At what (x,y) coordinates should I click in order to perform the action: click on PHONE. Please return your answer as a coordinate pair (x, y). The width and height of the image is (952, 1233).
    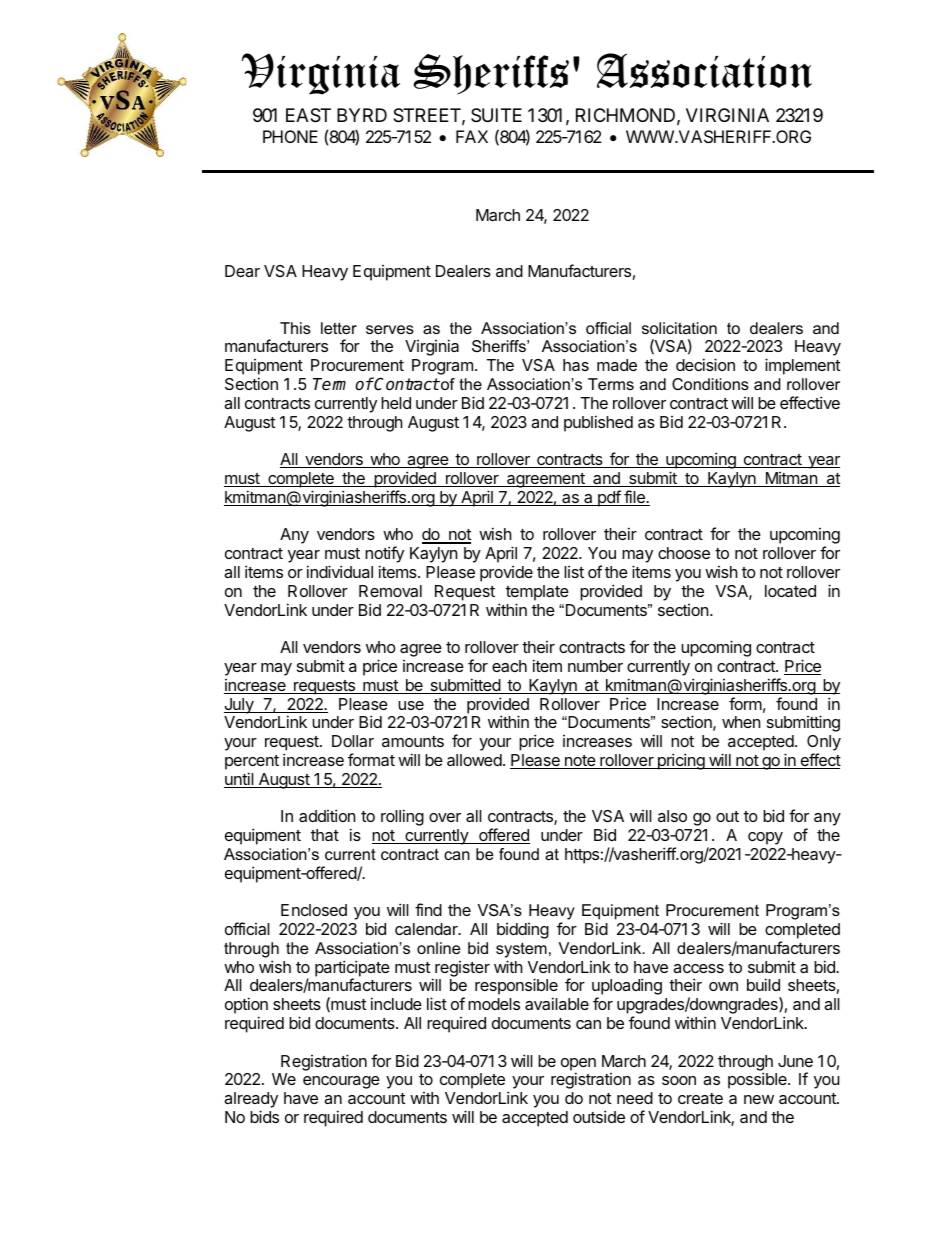
    Looking at the image, I should click on (290, 136).
